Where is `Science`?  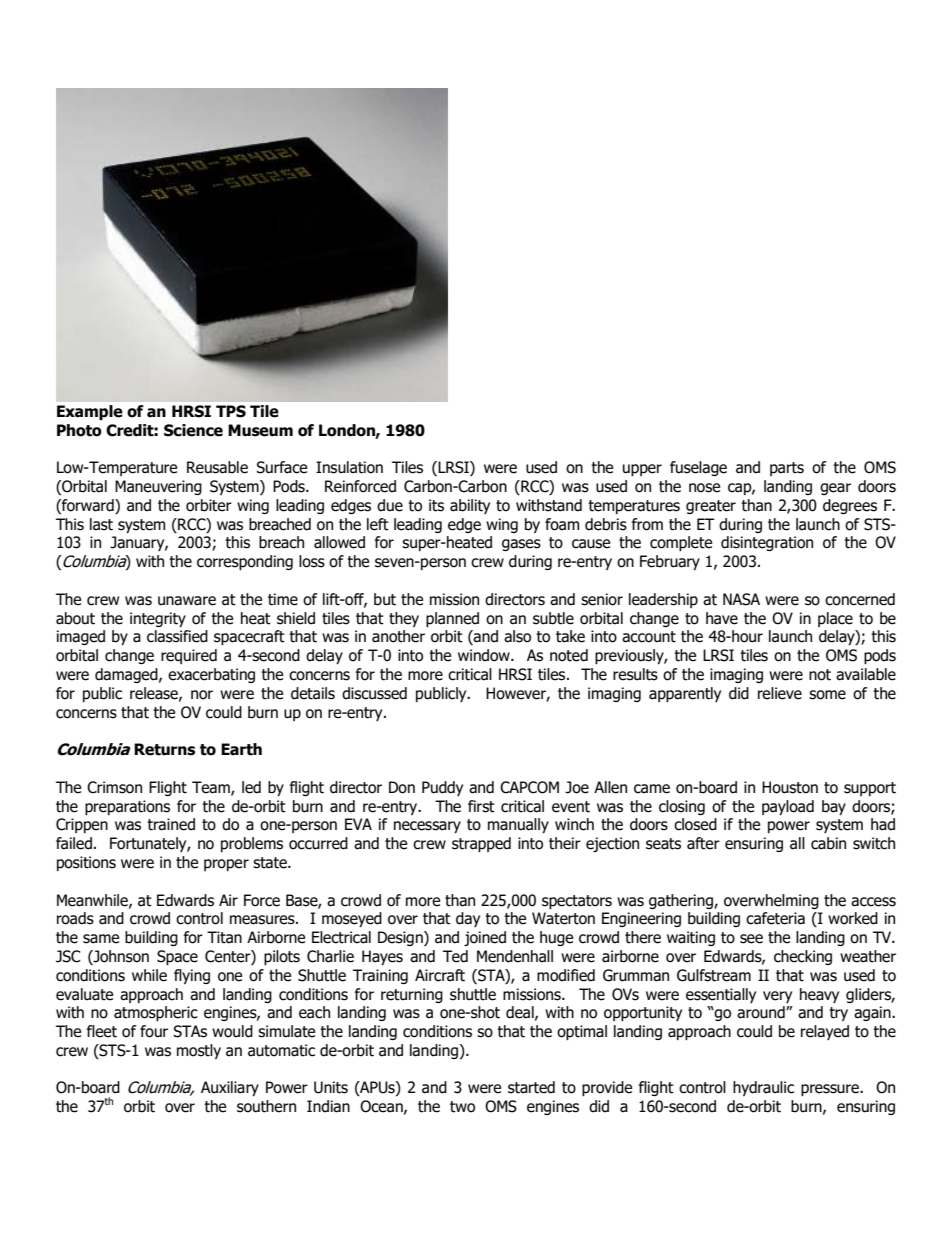 Science is located at coordinates (193, 430).
